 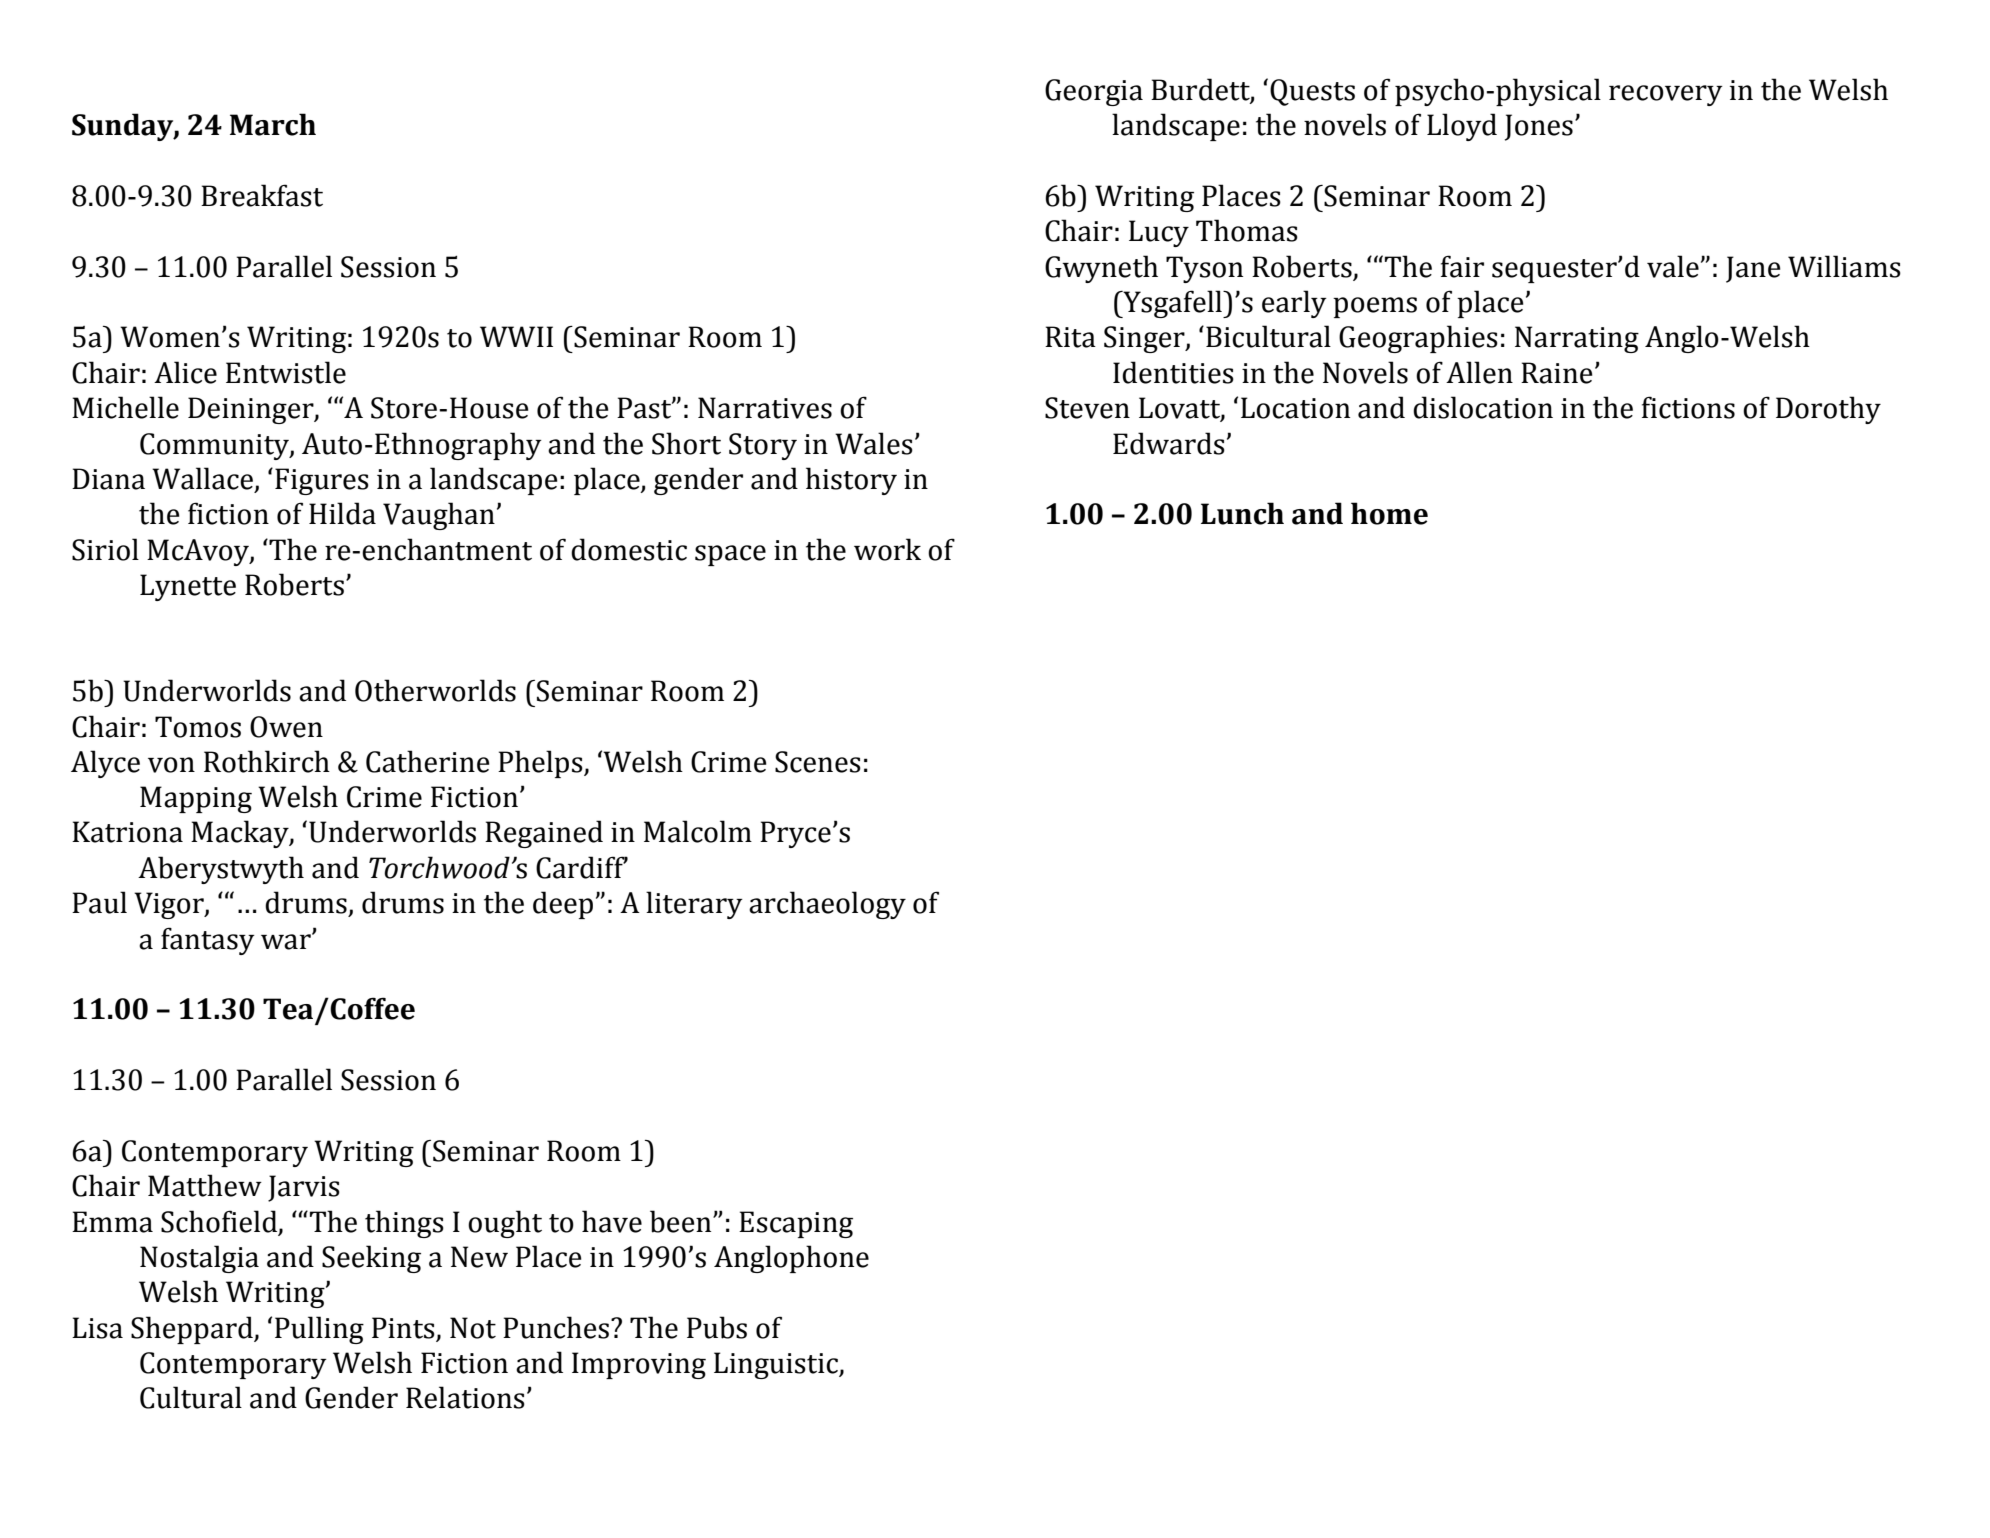 What do you see at coordinates (1094, 92) in the document?
I see `Georgia` at bounding box center [1094, 92].
